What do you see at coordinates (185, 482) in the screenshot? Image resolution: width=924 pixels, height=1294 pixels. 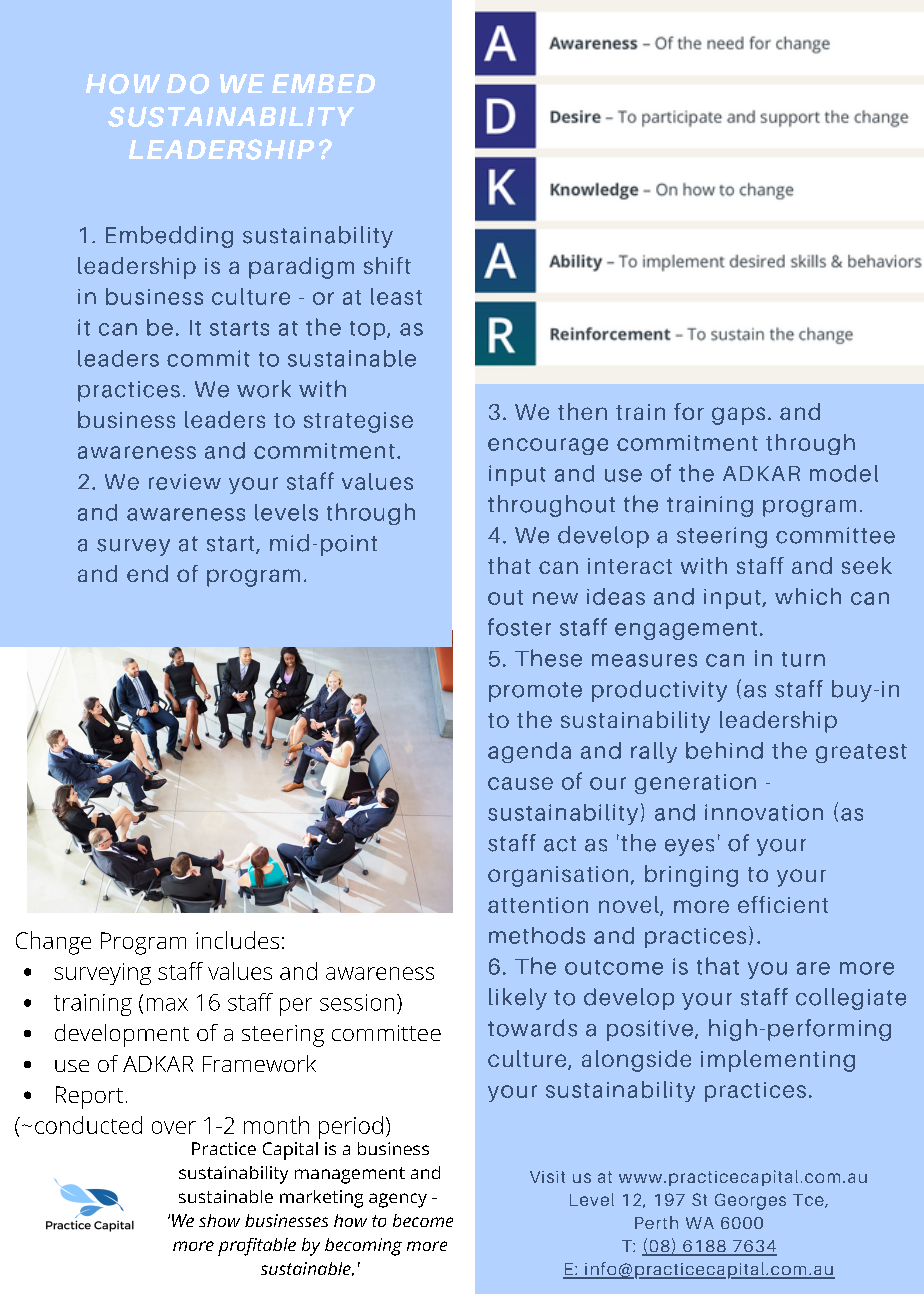 I see `review` at bounding box center [185, 482].
